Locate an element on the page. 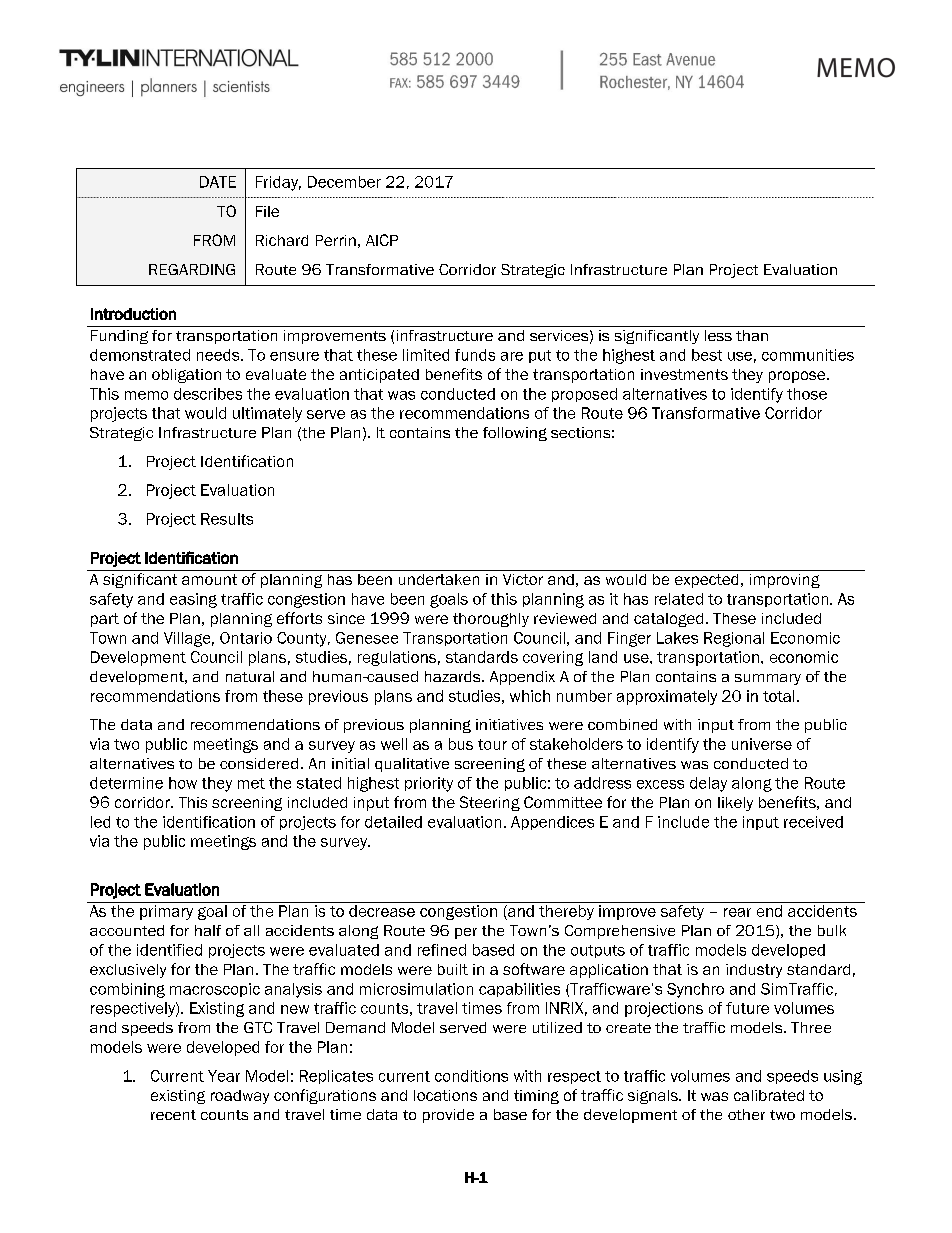  Ontario is located at coordinates (246, 638).
